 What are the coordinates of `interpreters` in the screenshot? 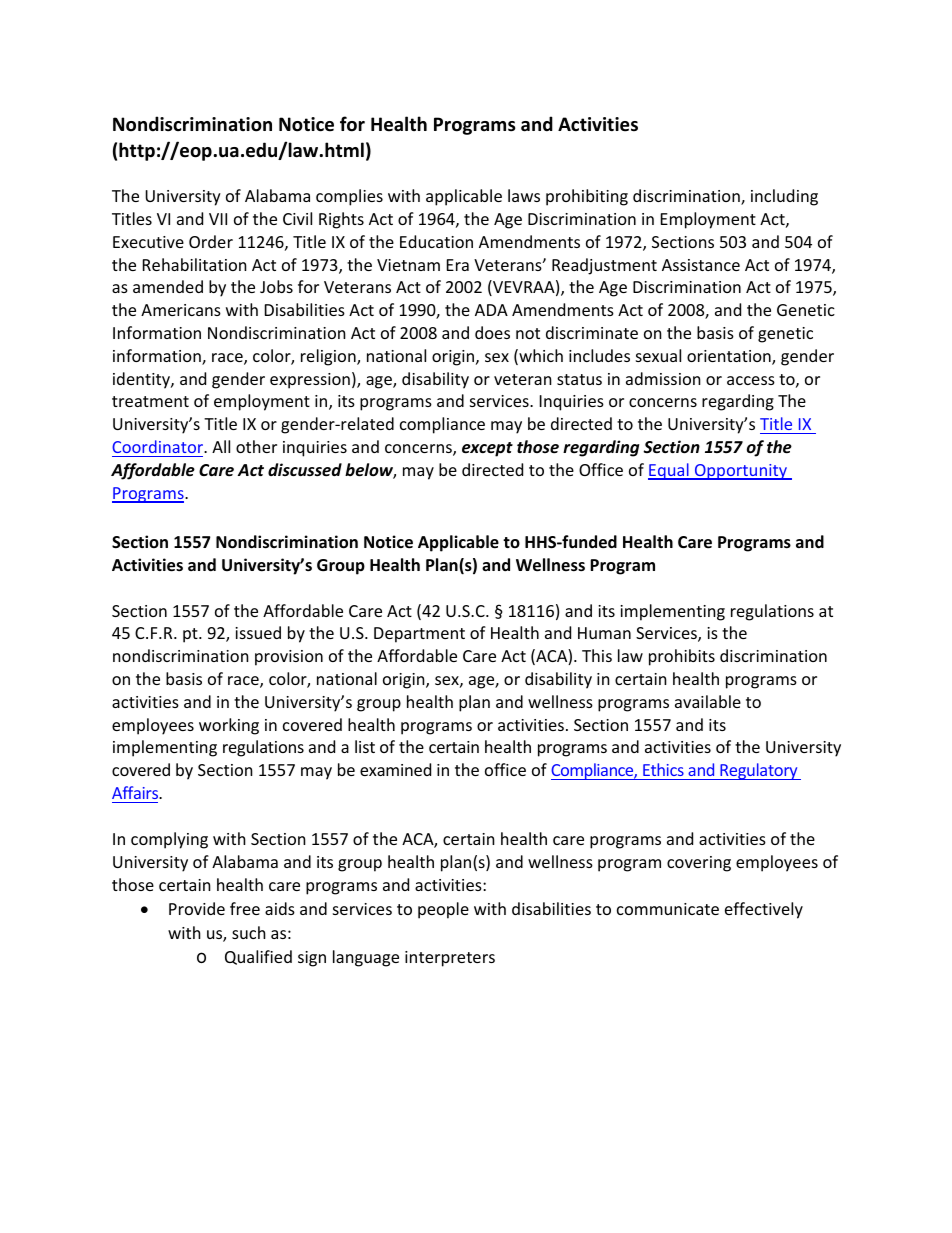 It's located at (450, 959).
